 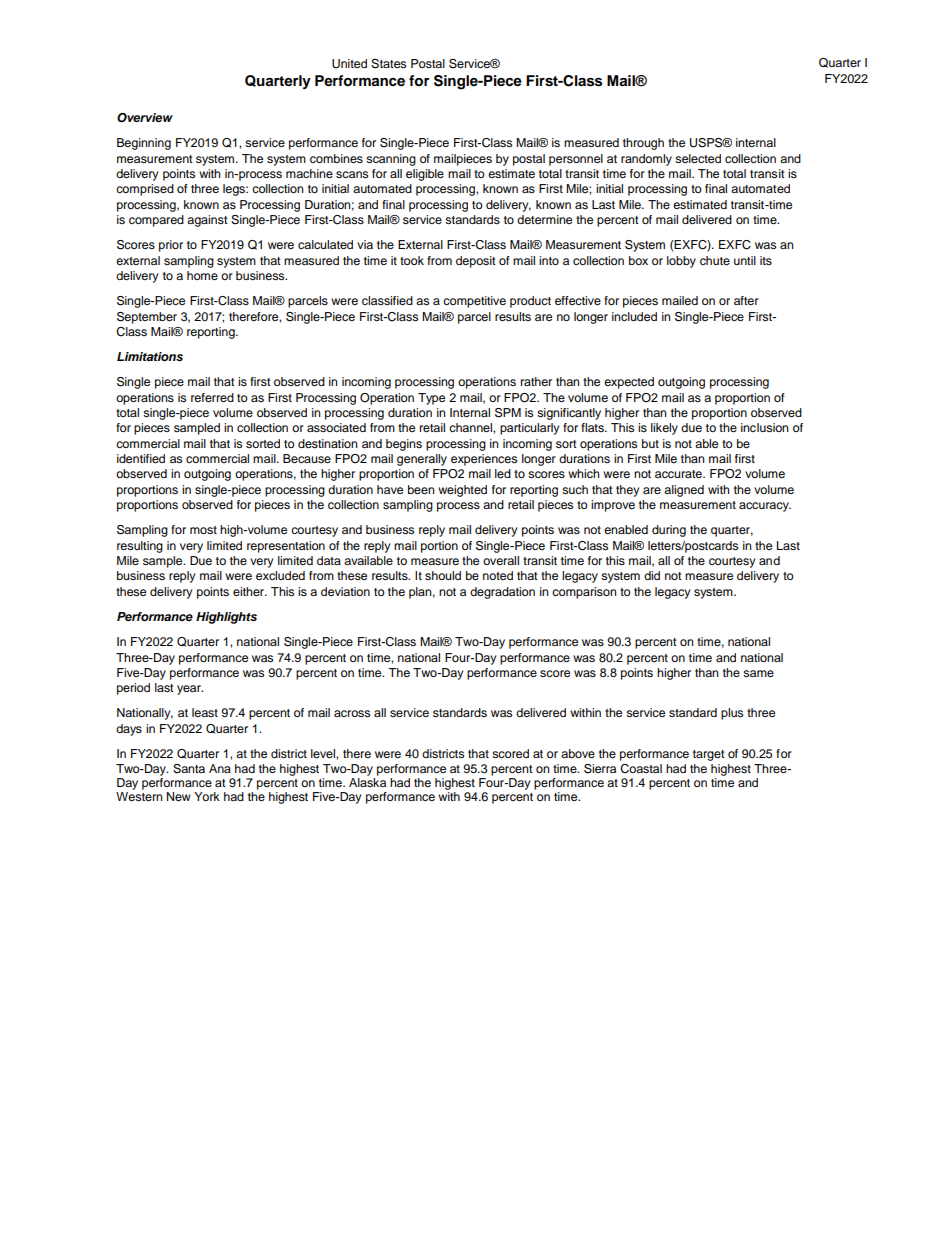 I want to click on Alaska, so click(x=367, y=781).
